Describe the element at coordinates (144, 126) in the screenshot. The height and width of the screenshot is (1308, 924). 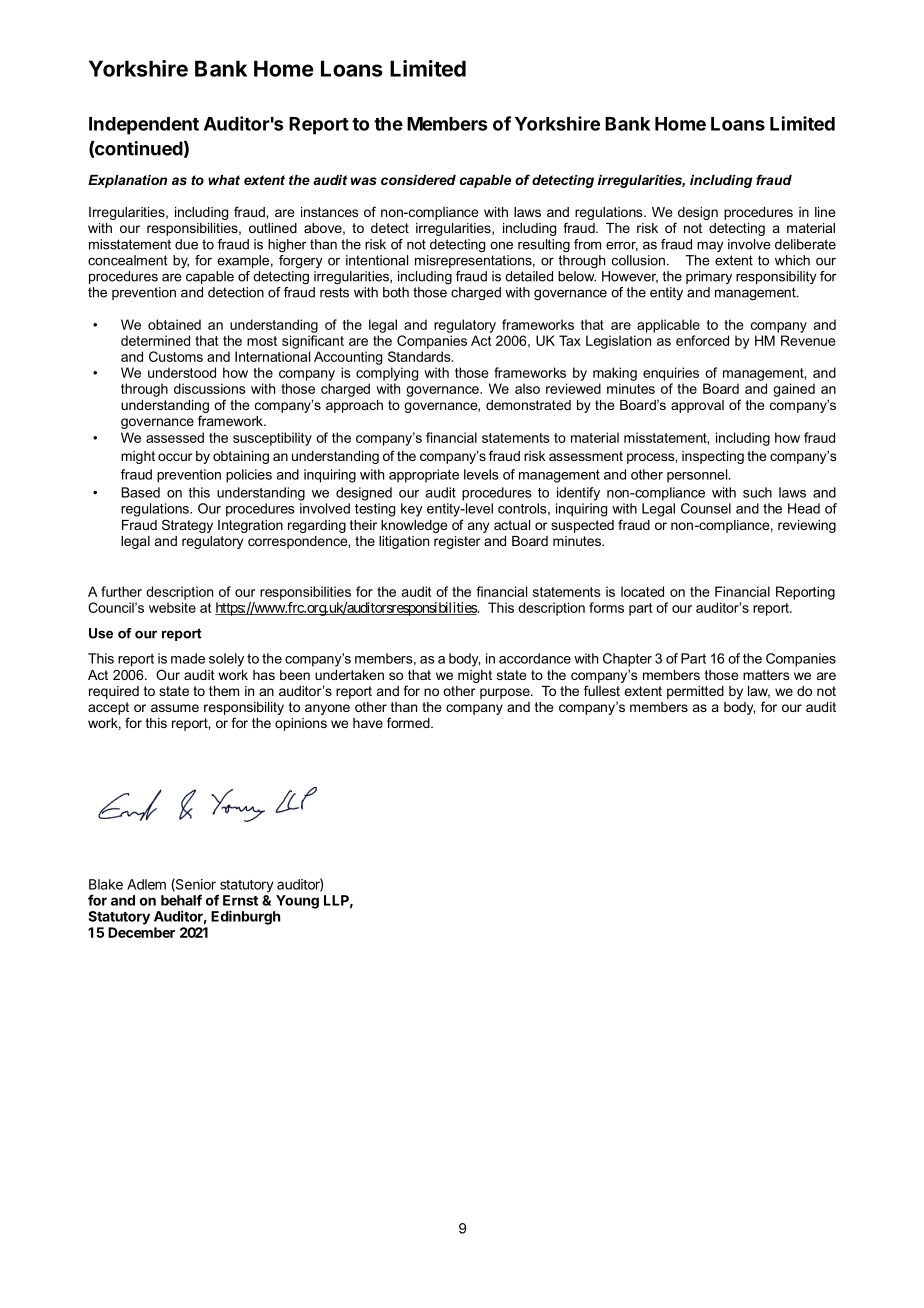
I see `Independent` at that location.
